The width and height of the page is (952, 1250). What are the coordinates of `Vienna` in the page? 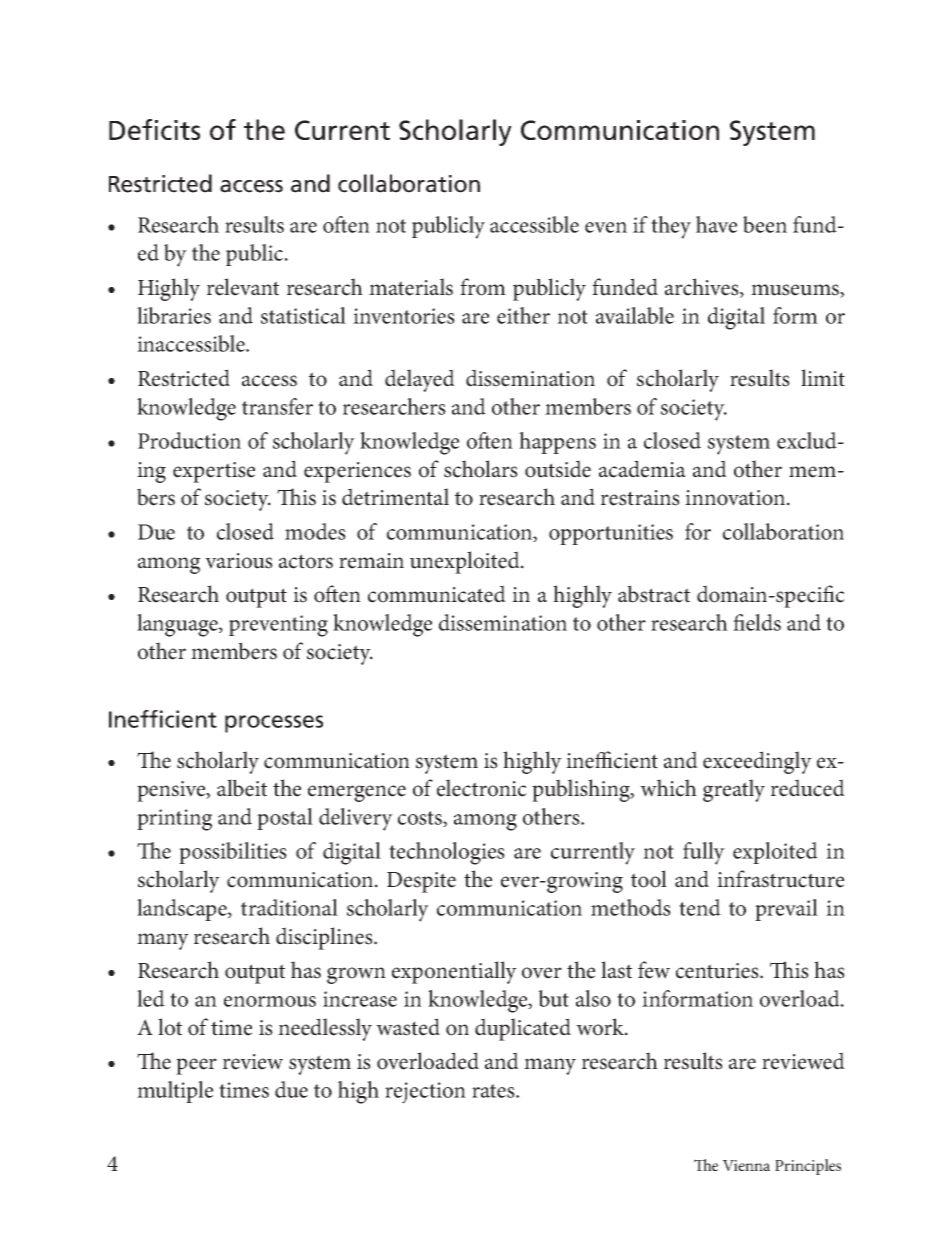 It's located at (746, 1165).
